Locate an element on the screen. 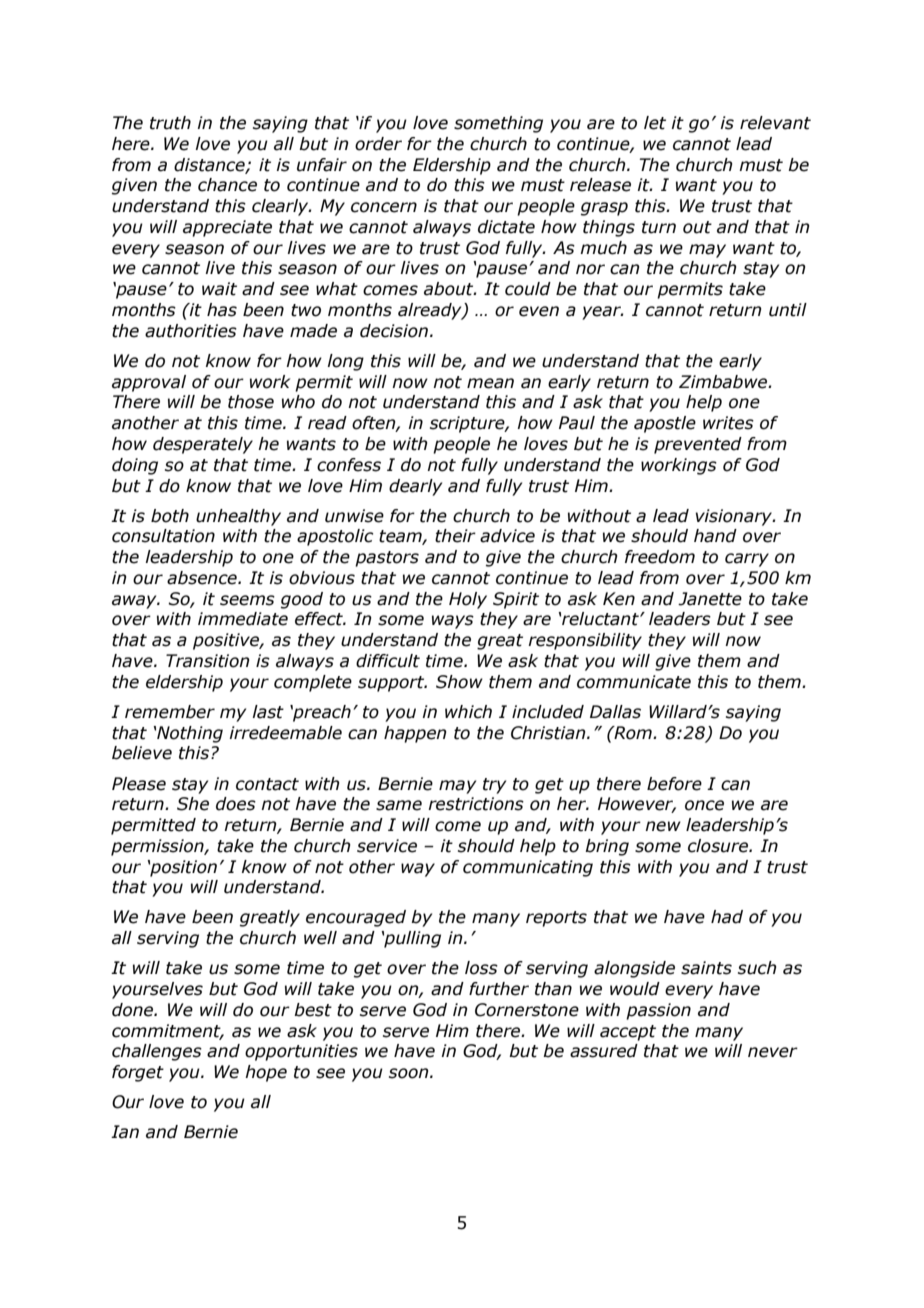 This screenshot has width=924, height=1308. Cornerstone is located at coordinates (527, 1010).
